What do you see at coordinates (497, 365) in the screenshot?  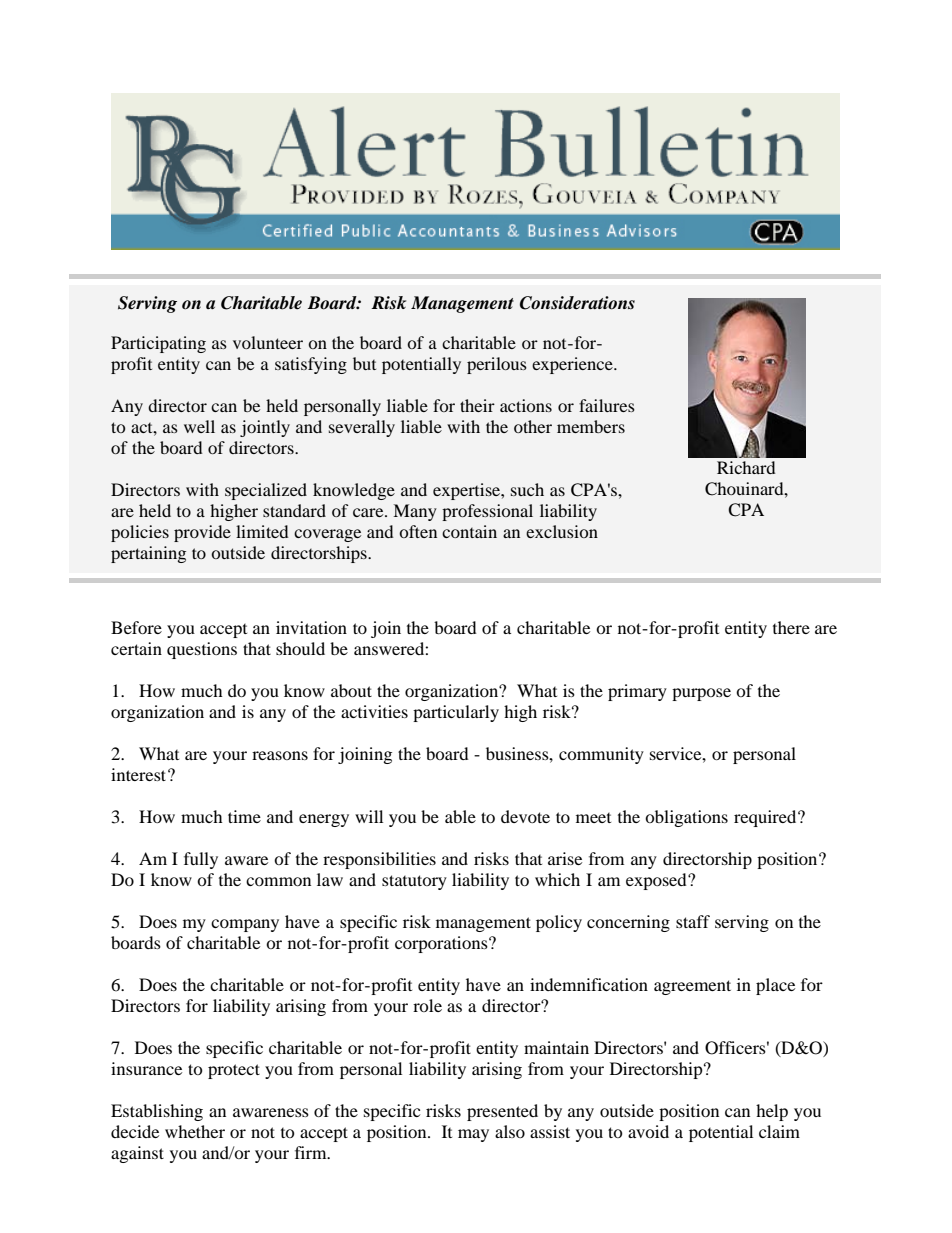 I see `perilous` at bounding box center [497, 365].
